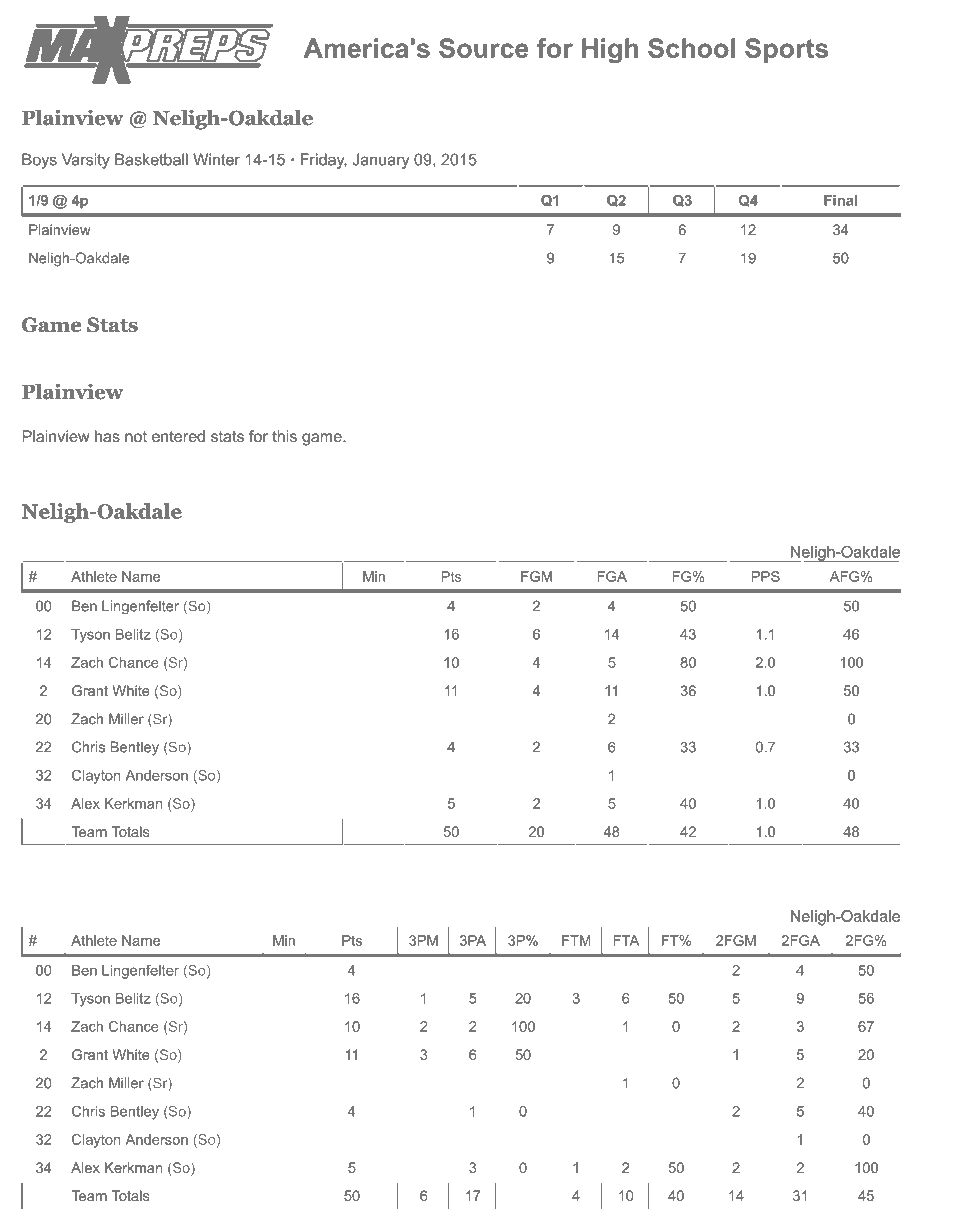 Image resolution: width=967 pixels, height=1232 pixels. Describe the element at coordinates (324, 161) in the screenshot. I see `Friday` at that location.
